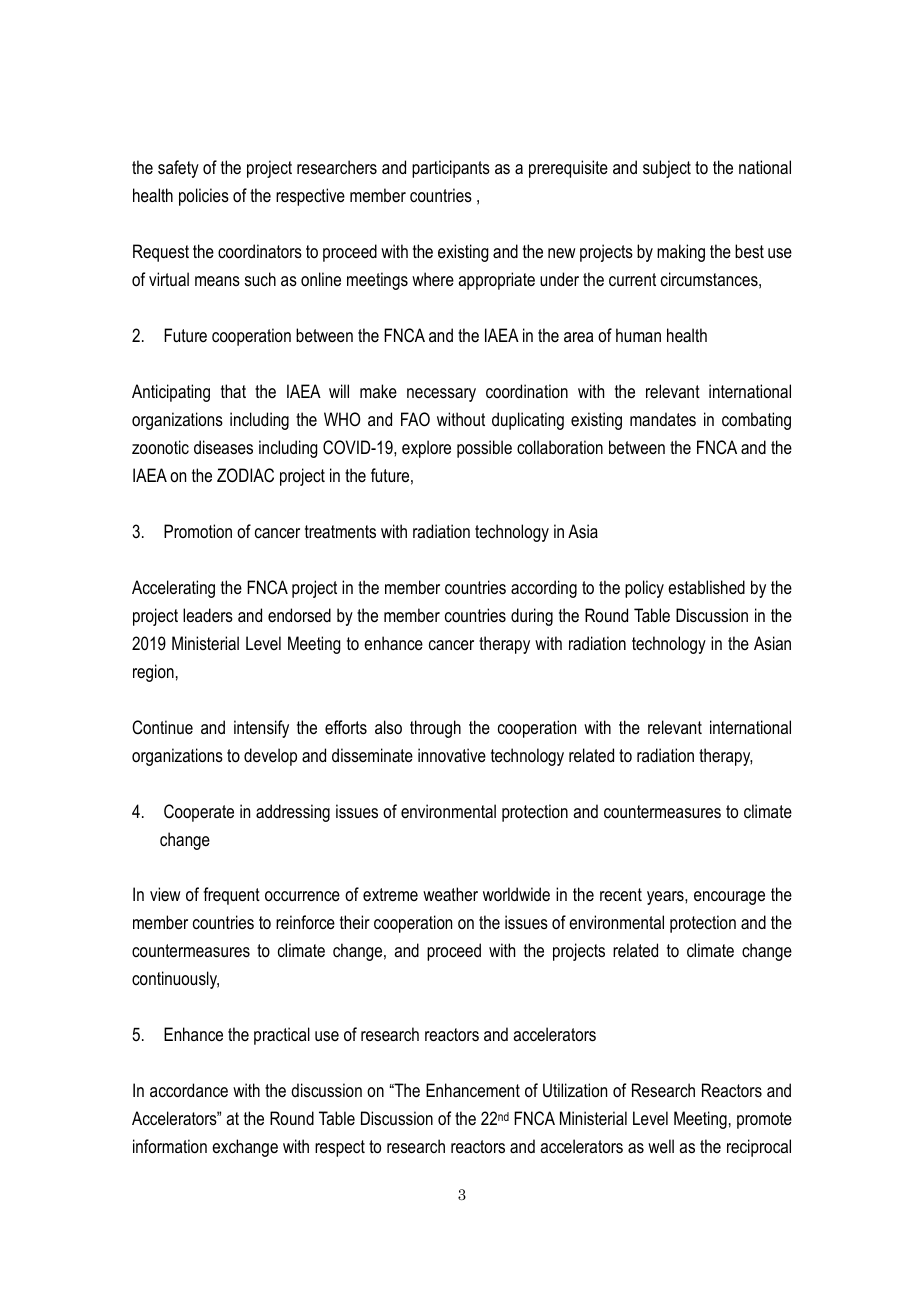 The width and height of the document is (924, 1308). I want to click on established, so click(706, 587).
